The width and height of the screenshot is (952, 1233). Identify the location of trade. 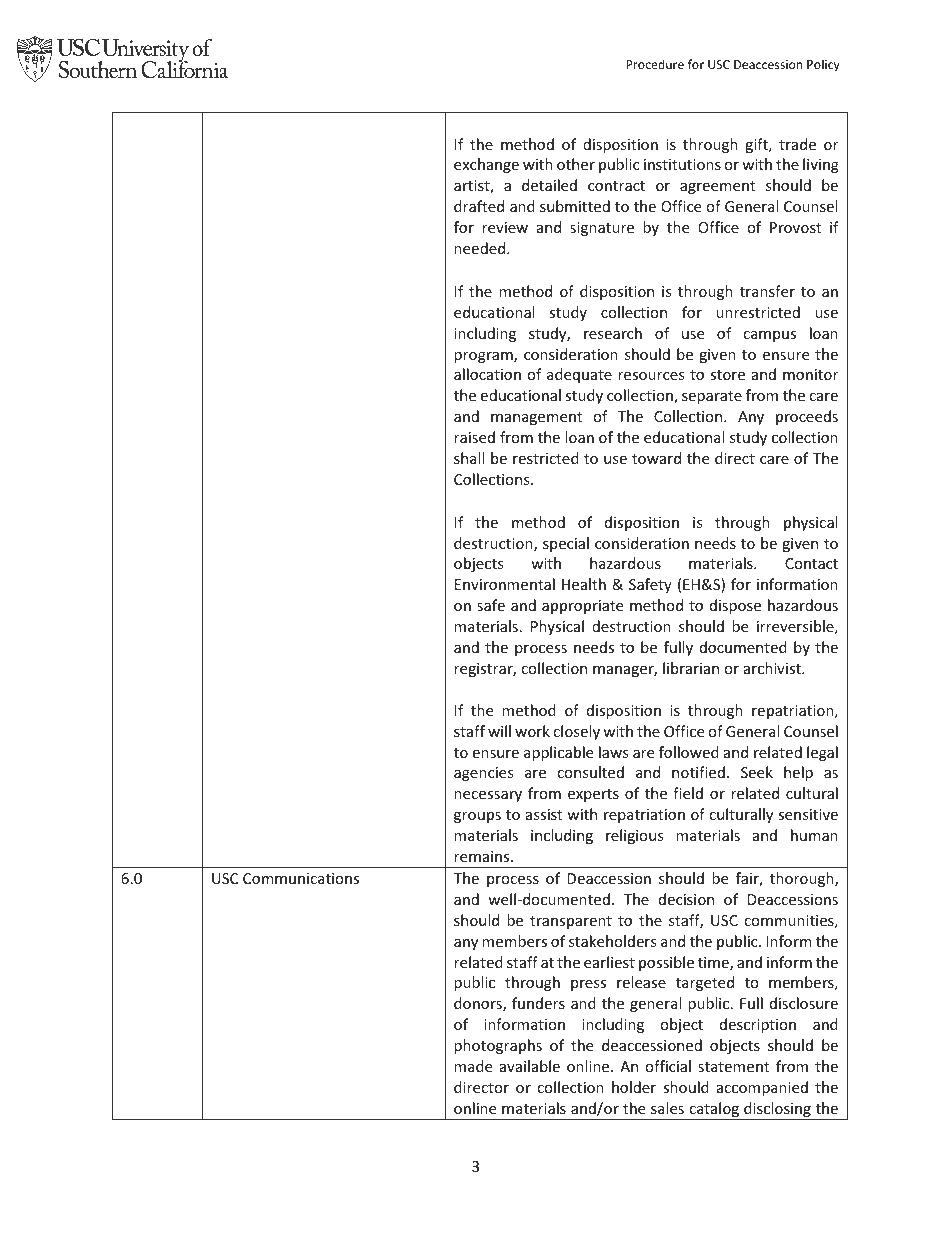
(797, 144).
